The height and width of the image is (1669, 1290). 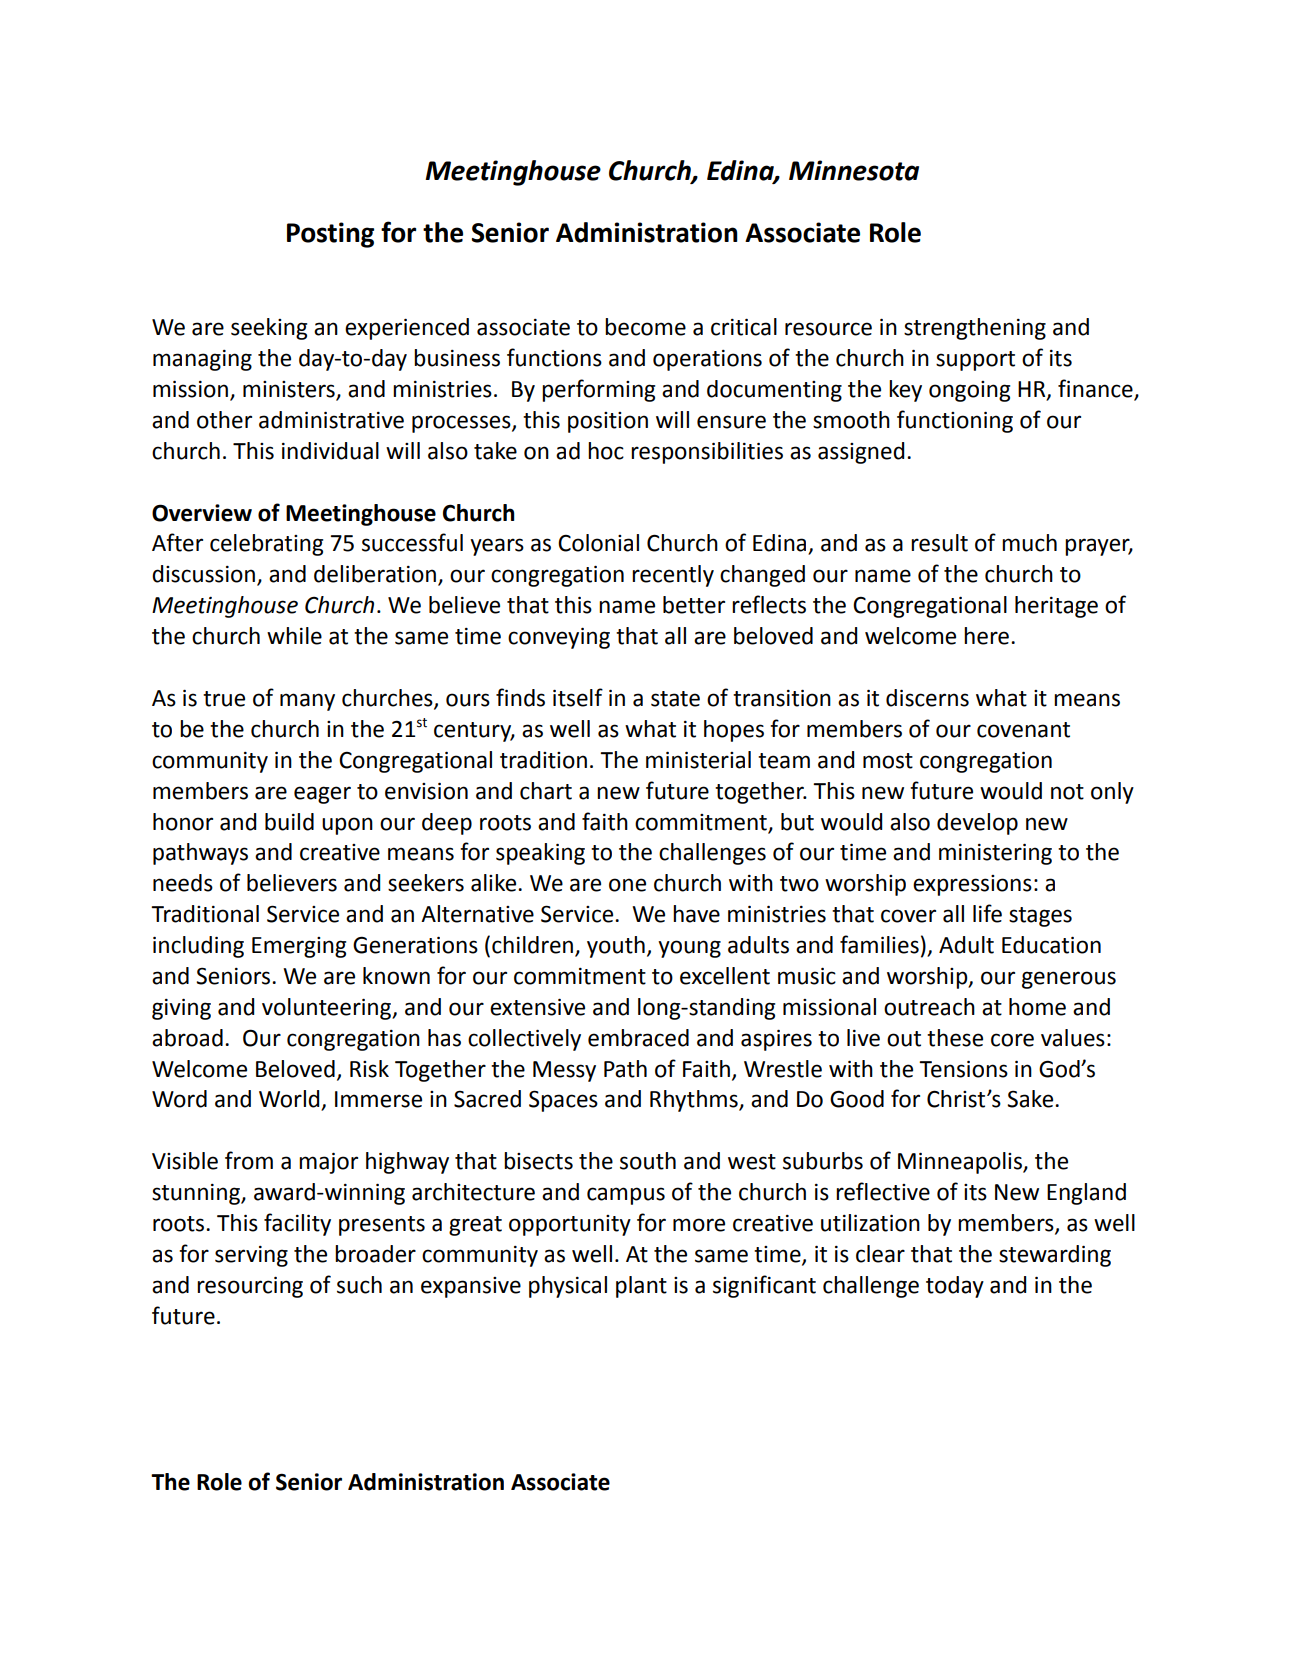 What do you see at coordinates (673, 576) in the image?
I see `recently` at bounding box center [673, 576].
